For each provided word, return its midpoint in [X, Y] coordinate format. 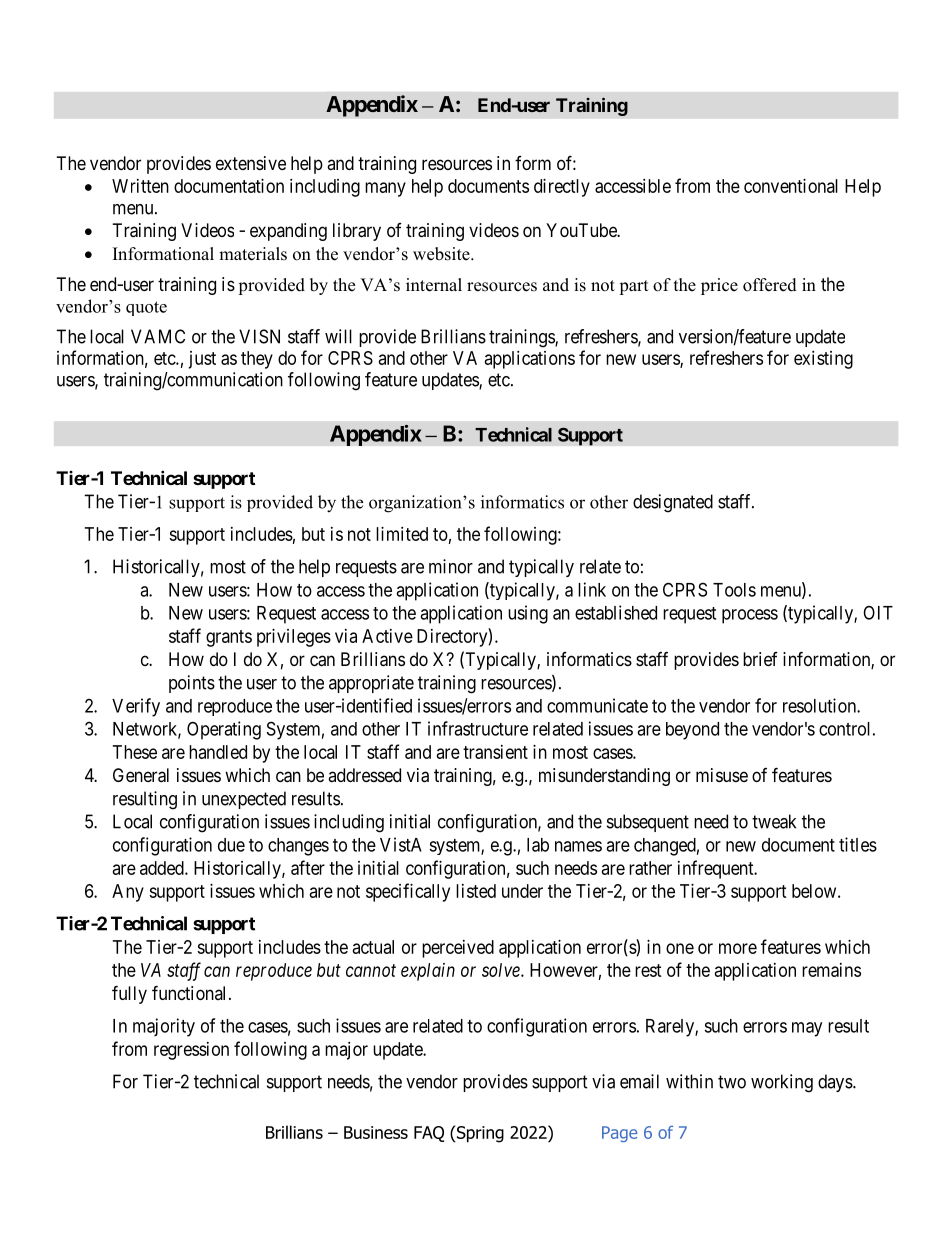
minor [451, 566]
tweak [774, 821]
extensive [251, 163]
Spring [479, 1134]
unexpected [244, 800]
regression [191, 1051]
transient [495, 752]
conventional [791, 186]
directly [562, 188]
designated [673, 503]
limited [402, 534]
